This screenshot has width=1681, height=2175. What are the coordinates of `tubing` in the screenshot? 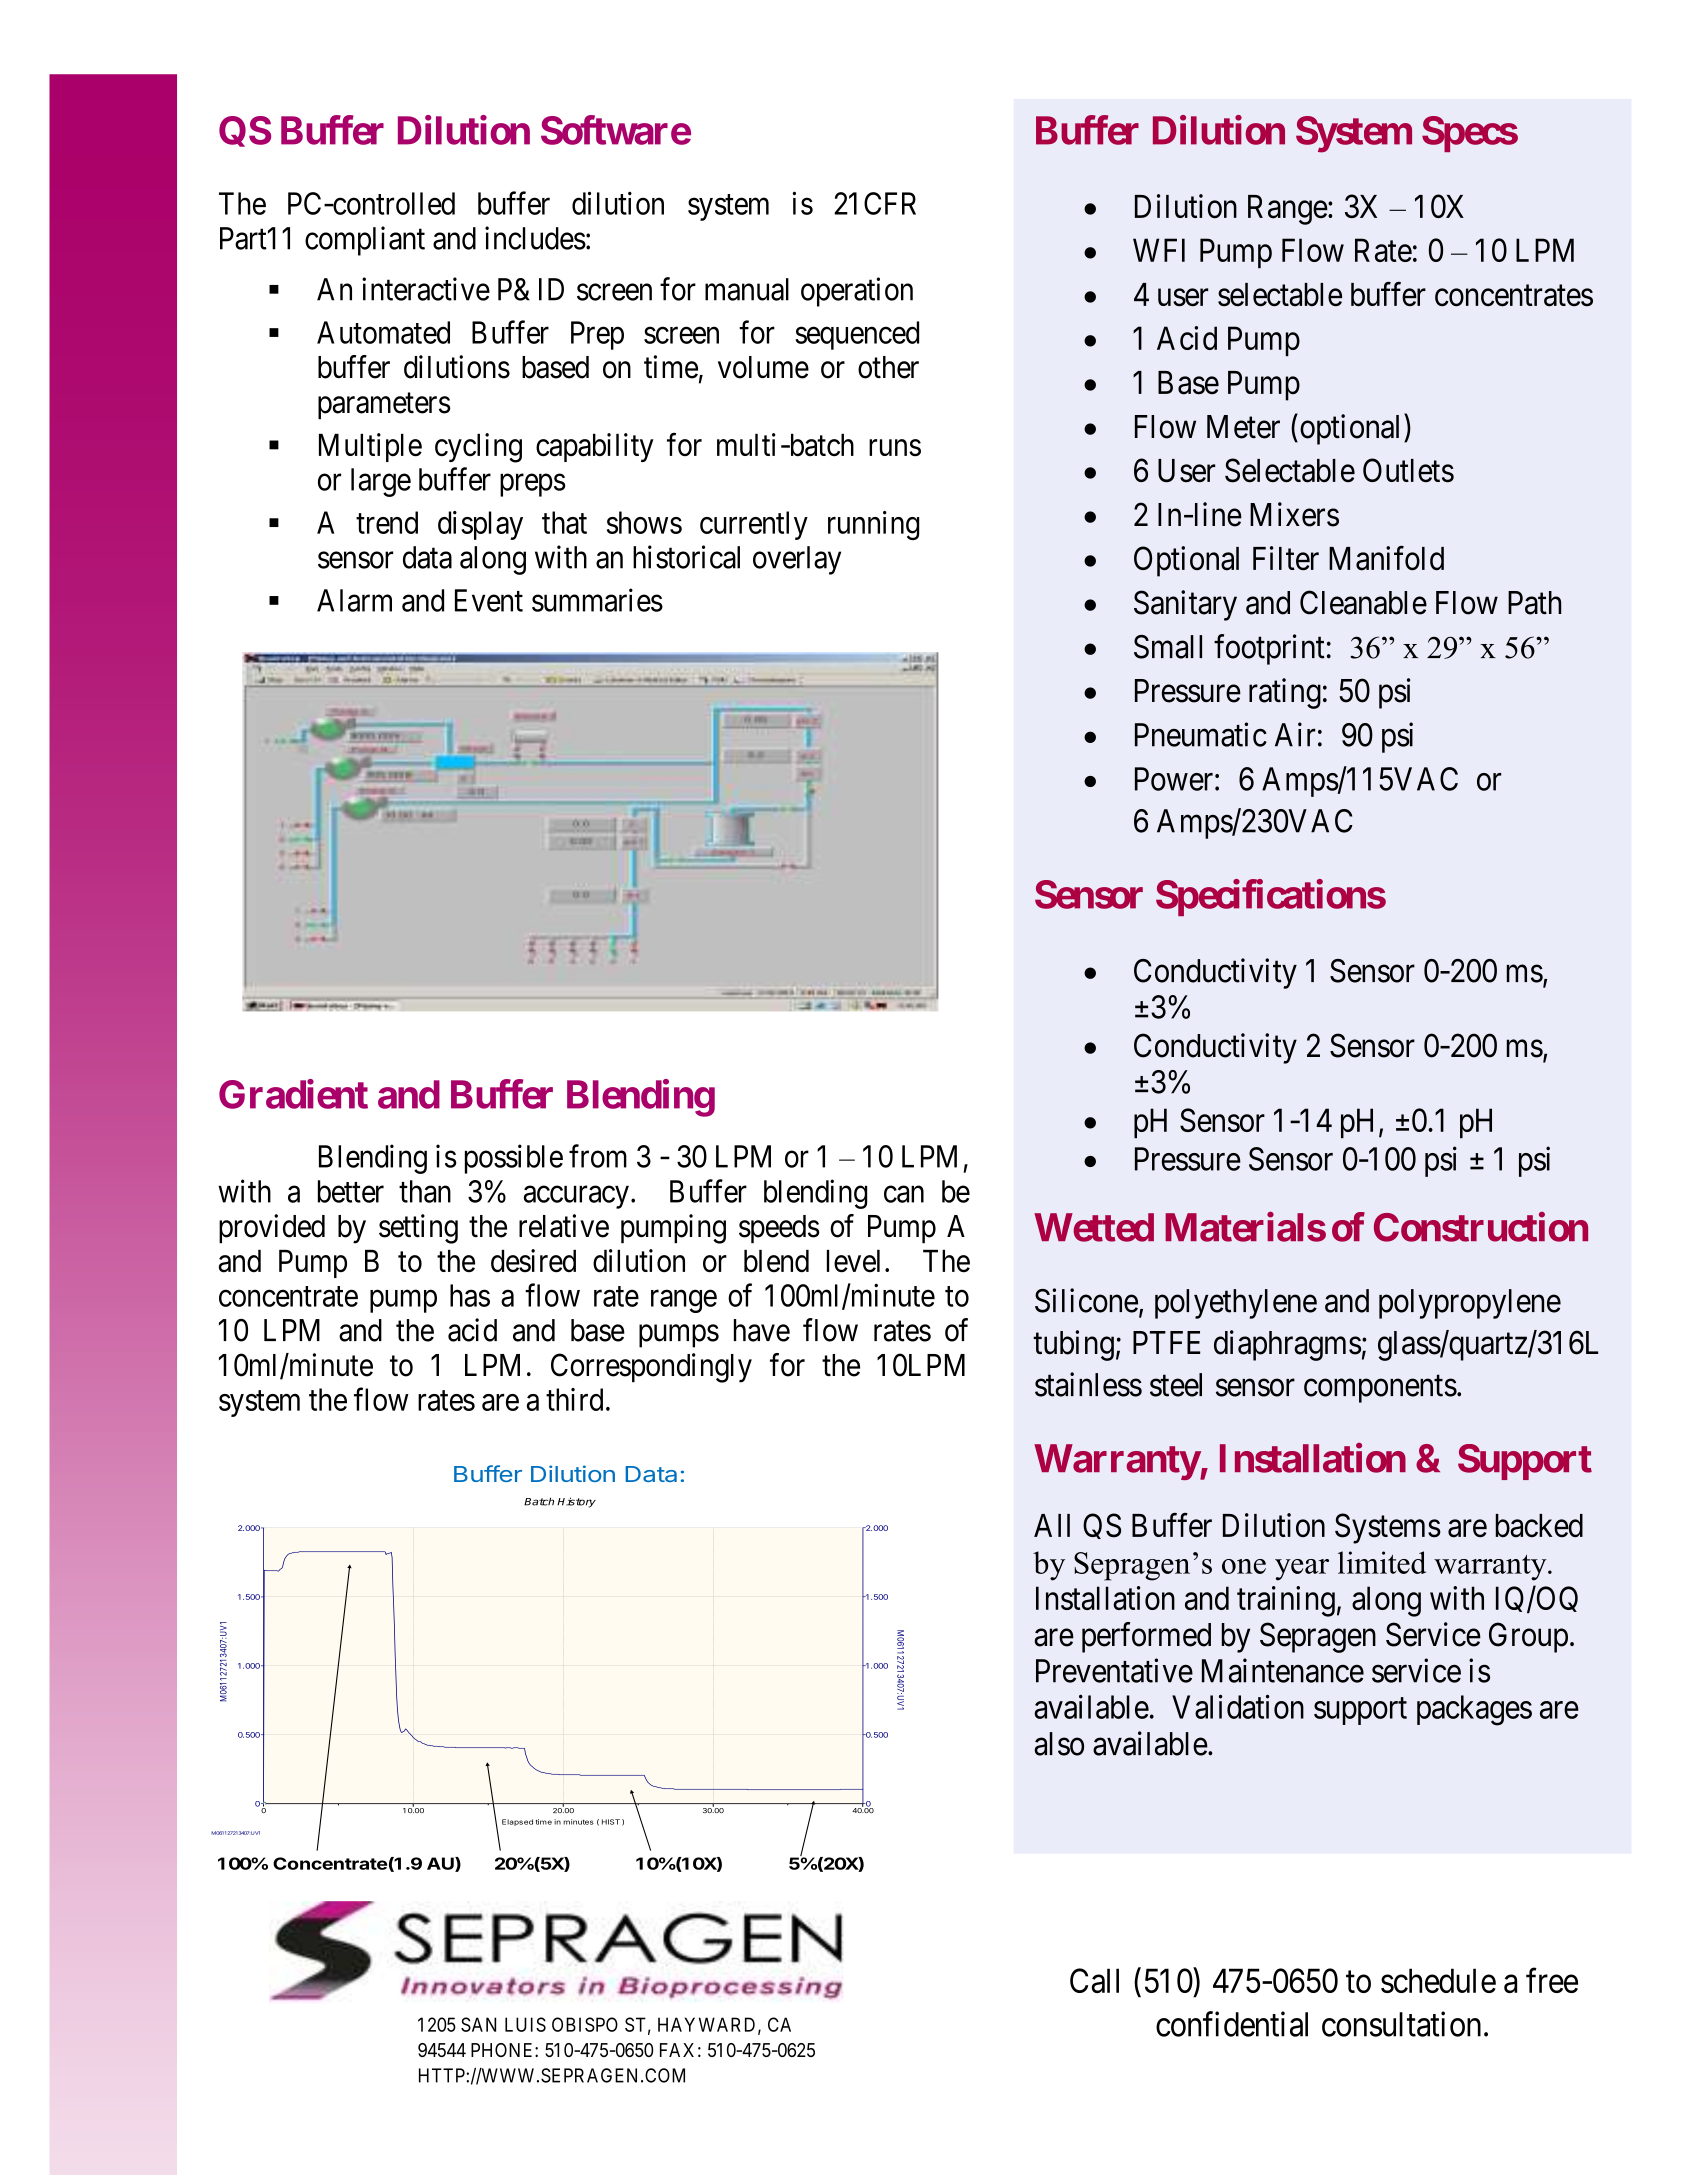 It's located at (1073, 1345).
